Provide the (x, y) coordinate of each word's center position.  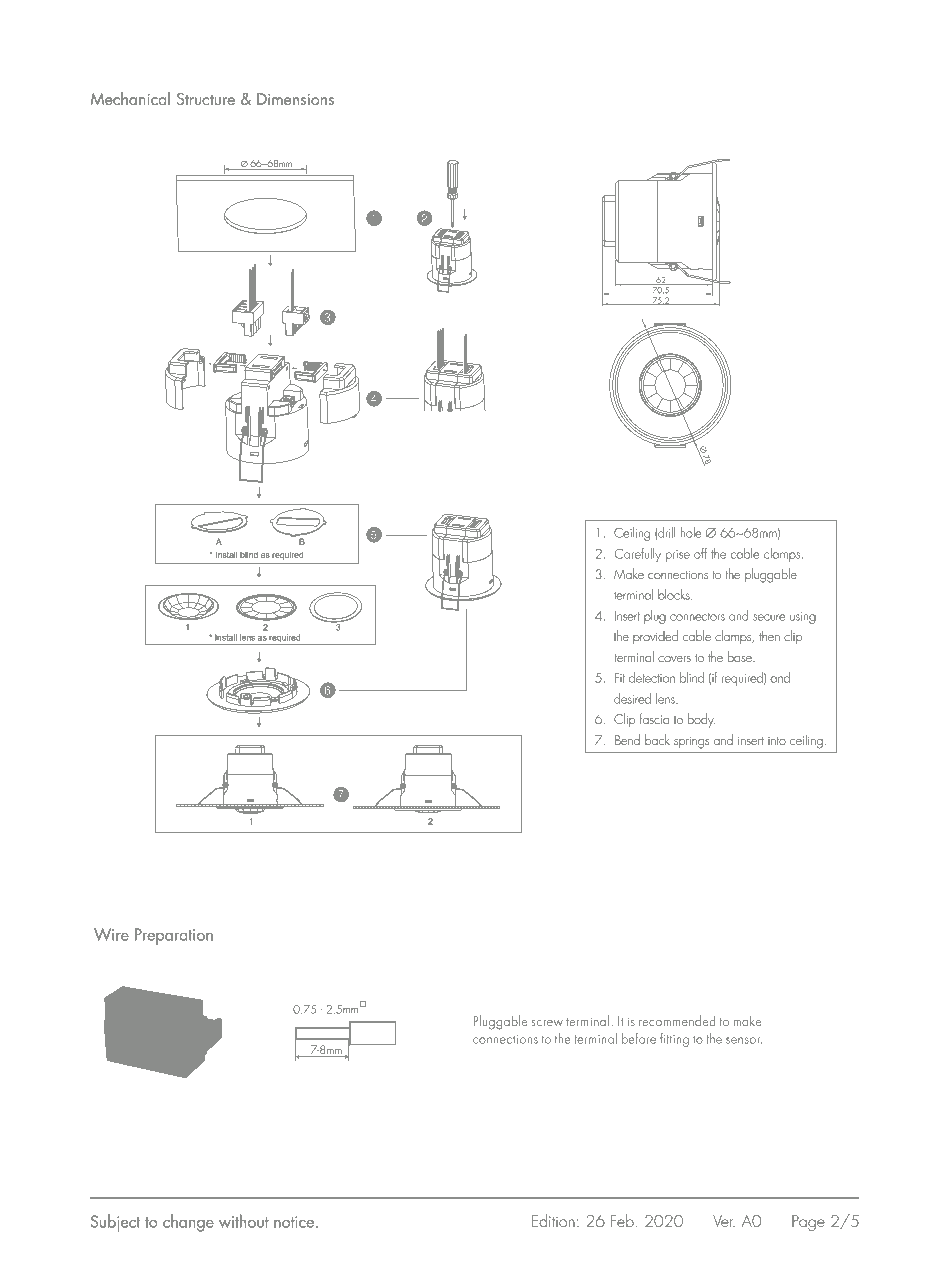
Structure (205, 99)
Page (808, 1223)
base (741, 656)
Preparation (174, 936)
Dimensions (295, 99)
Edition (553, 1220)
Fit (620, 678)
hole (691, 532)
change (188, 1223)
